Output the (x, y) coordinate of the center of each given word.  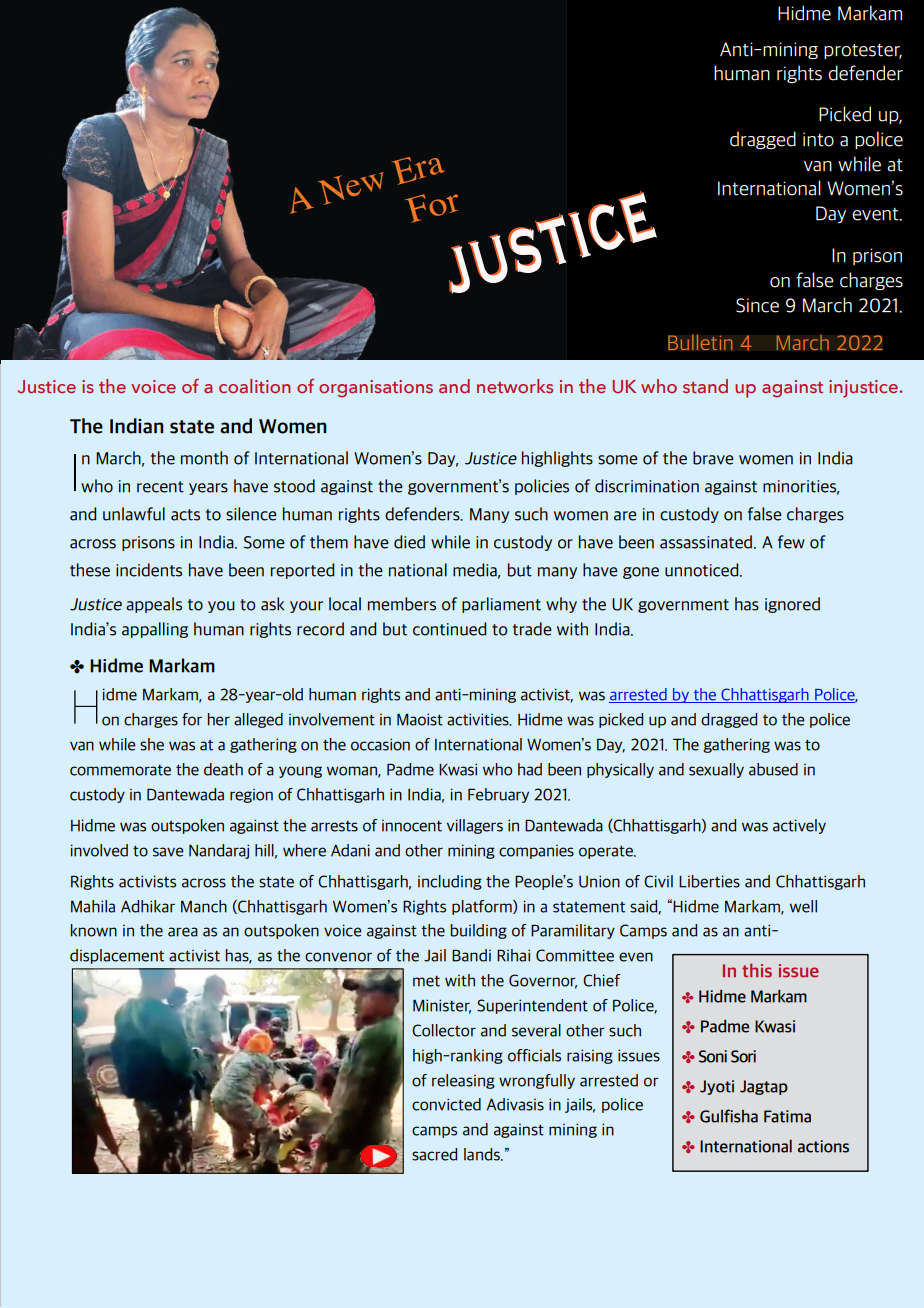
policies (542, 487)
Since (757, 305)
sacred (434, 1154)
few (791, 542)
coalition (254, 386)
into (818, 139)
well (803, 906)
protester (863, 51)
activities (479, 719)
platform (483, 907)
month (204, 458)
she (152, 744)
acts (185, 515)
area (183, 932)
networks (515, 386)
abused (773, 769)
